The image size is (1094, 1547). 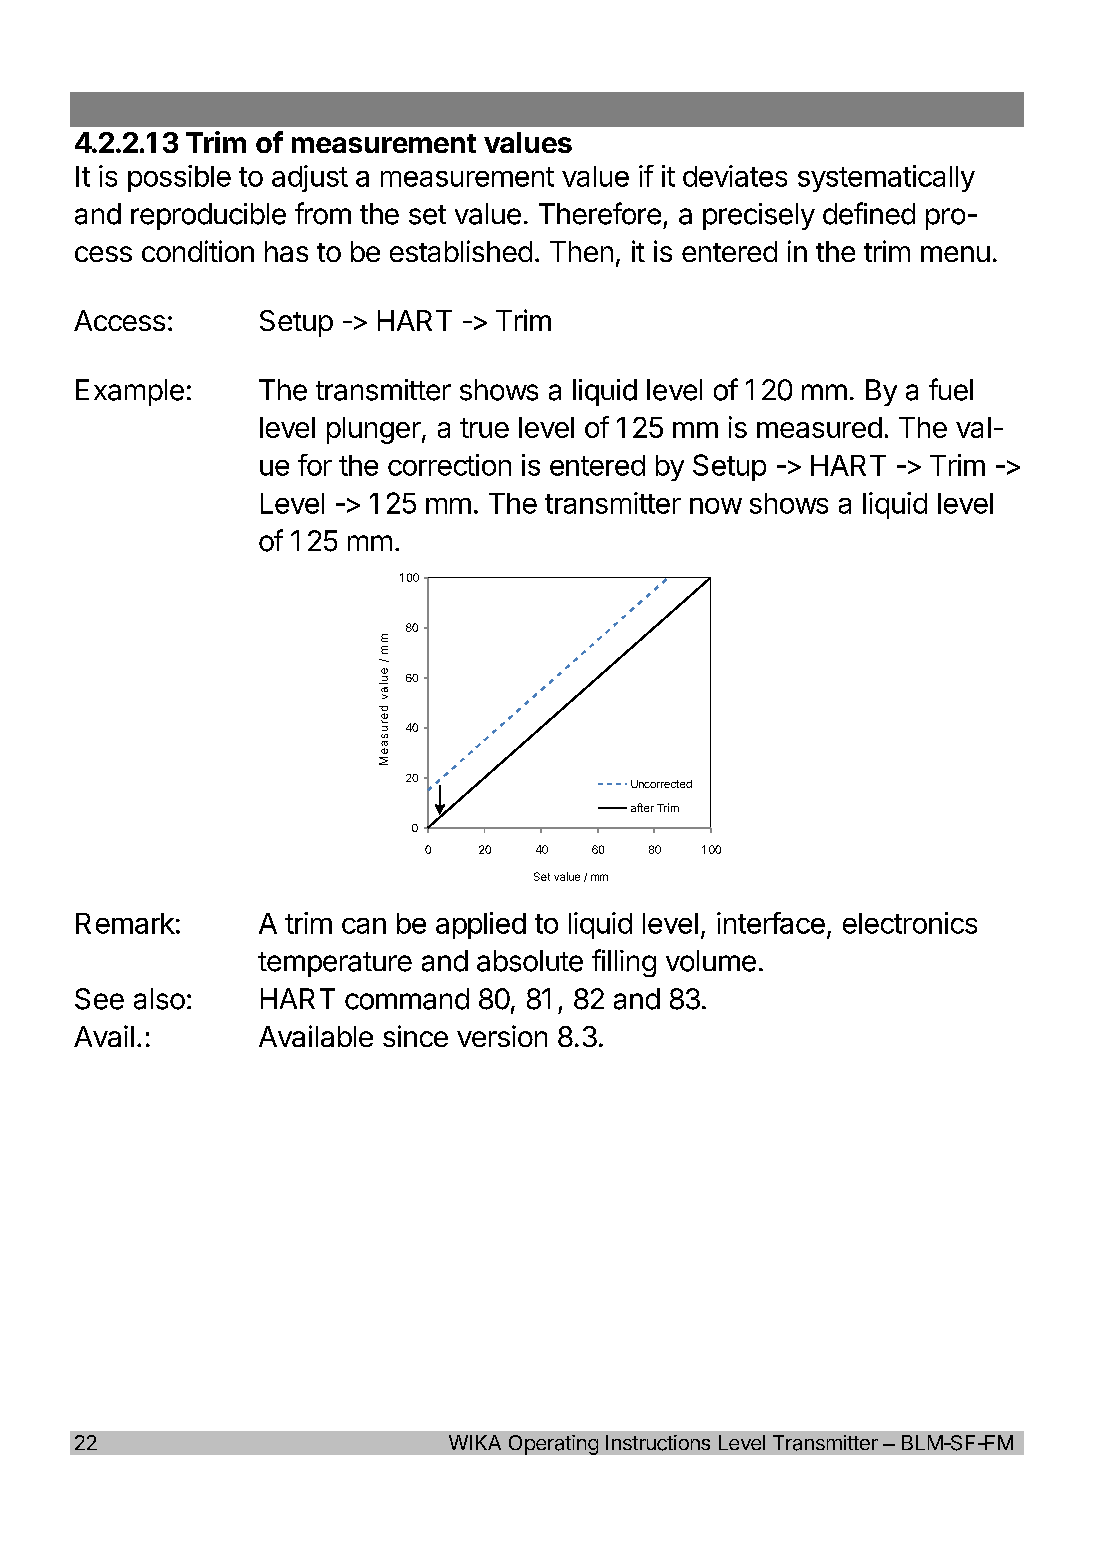 What do you see at coordinates (658, 1443) in the page?
I see `Instructions` at bounding box center [658, 1443].
